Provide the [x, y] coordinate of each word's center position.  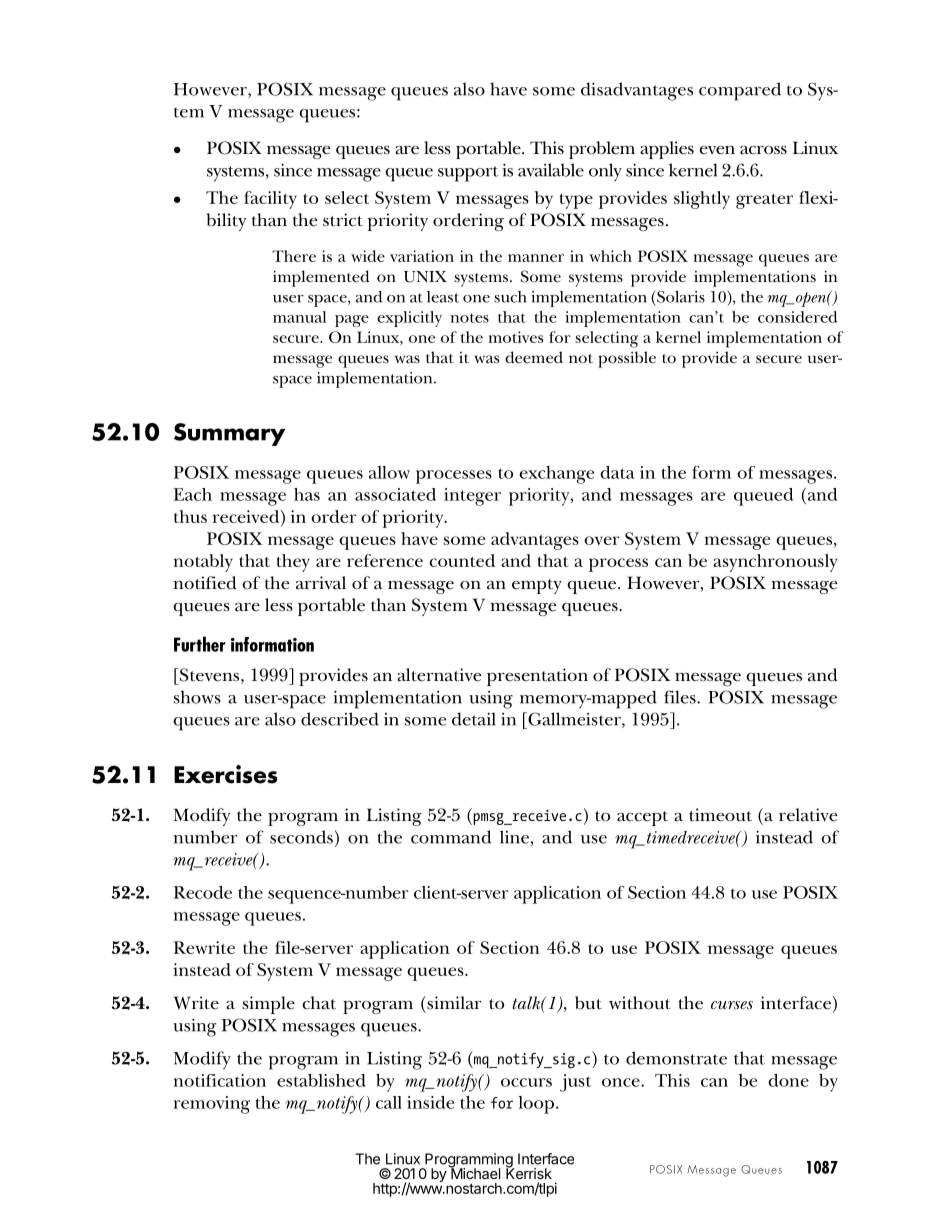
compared [740, 91]
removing [212, 1105]
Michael [474, 1172]
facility [270, 200]
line [515, 838]
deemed [534, 357]
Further [200, 644]
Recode [203, 892]
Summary [229, 434]
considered [797, 317]
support [468, 174]
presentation [537, 677]
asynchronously [775, 563]
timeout [720, 815]
